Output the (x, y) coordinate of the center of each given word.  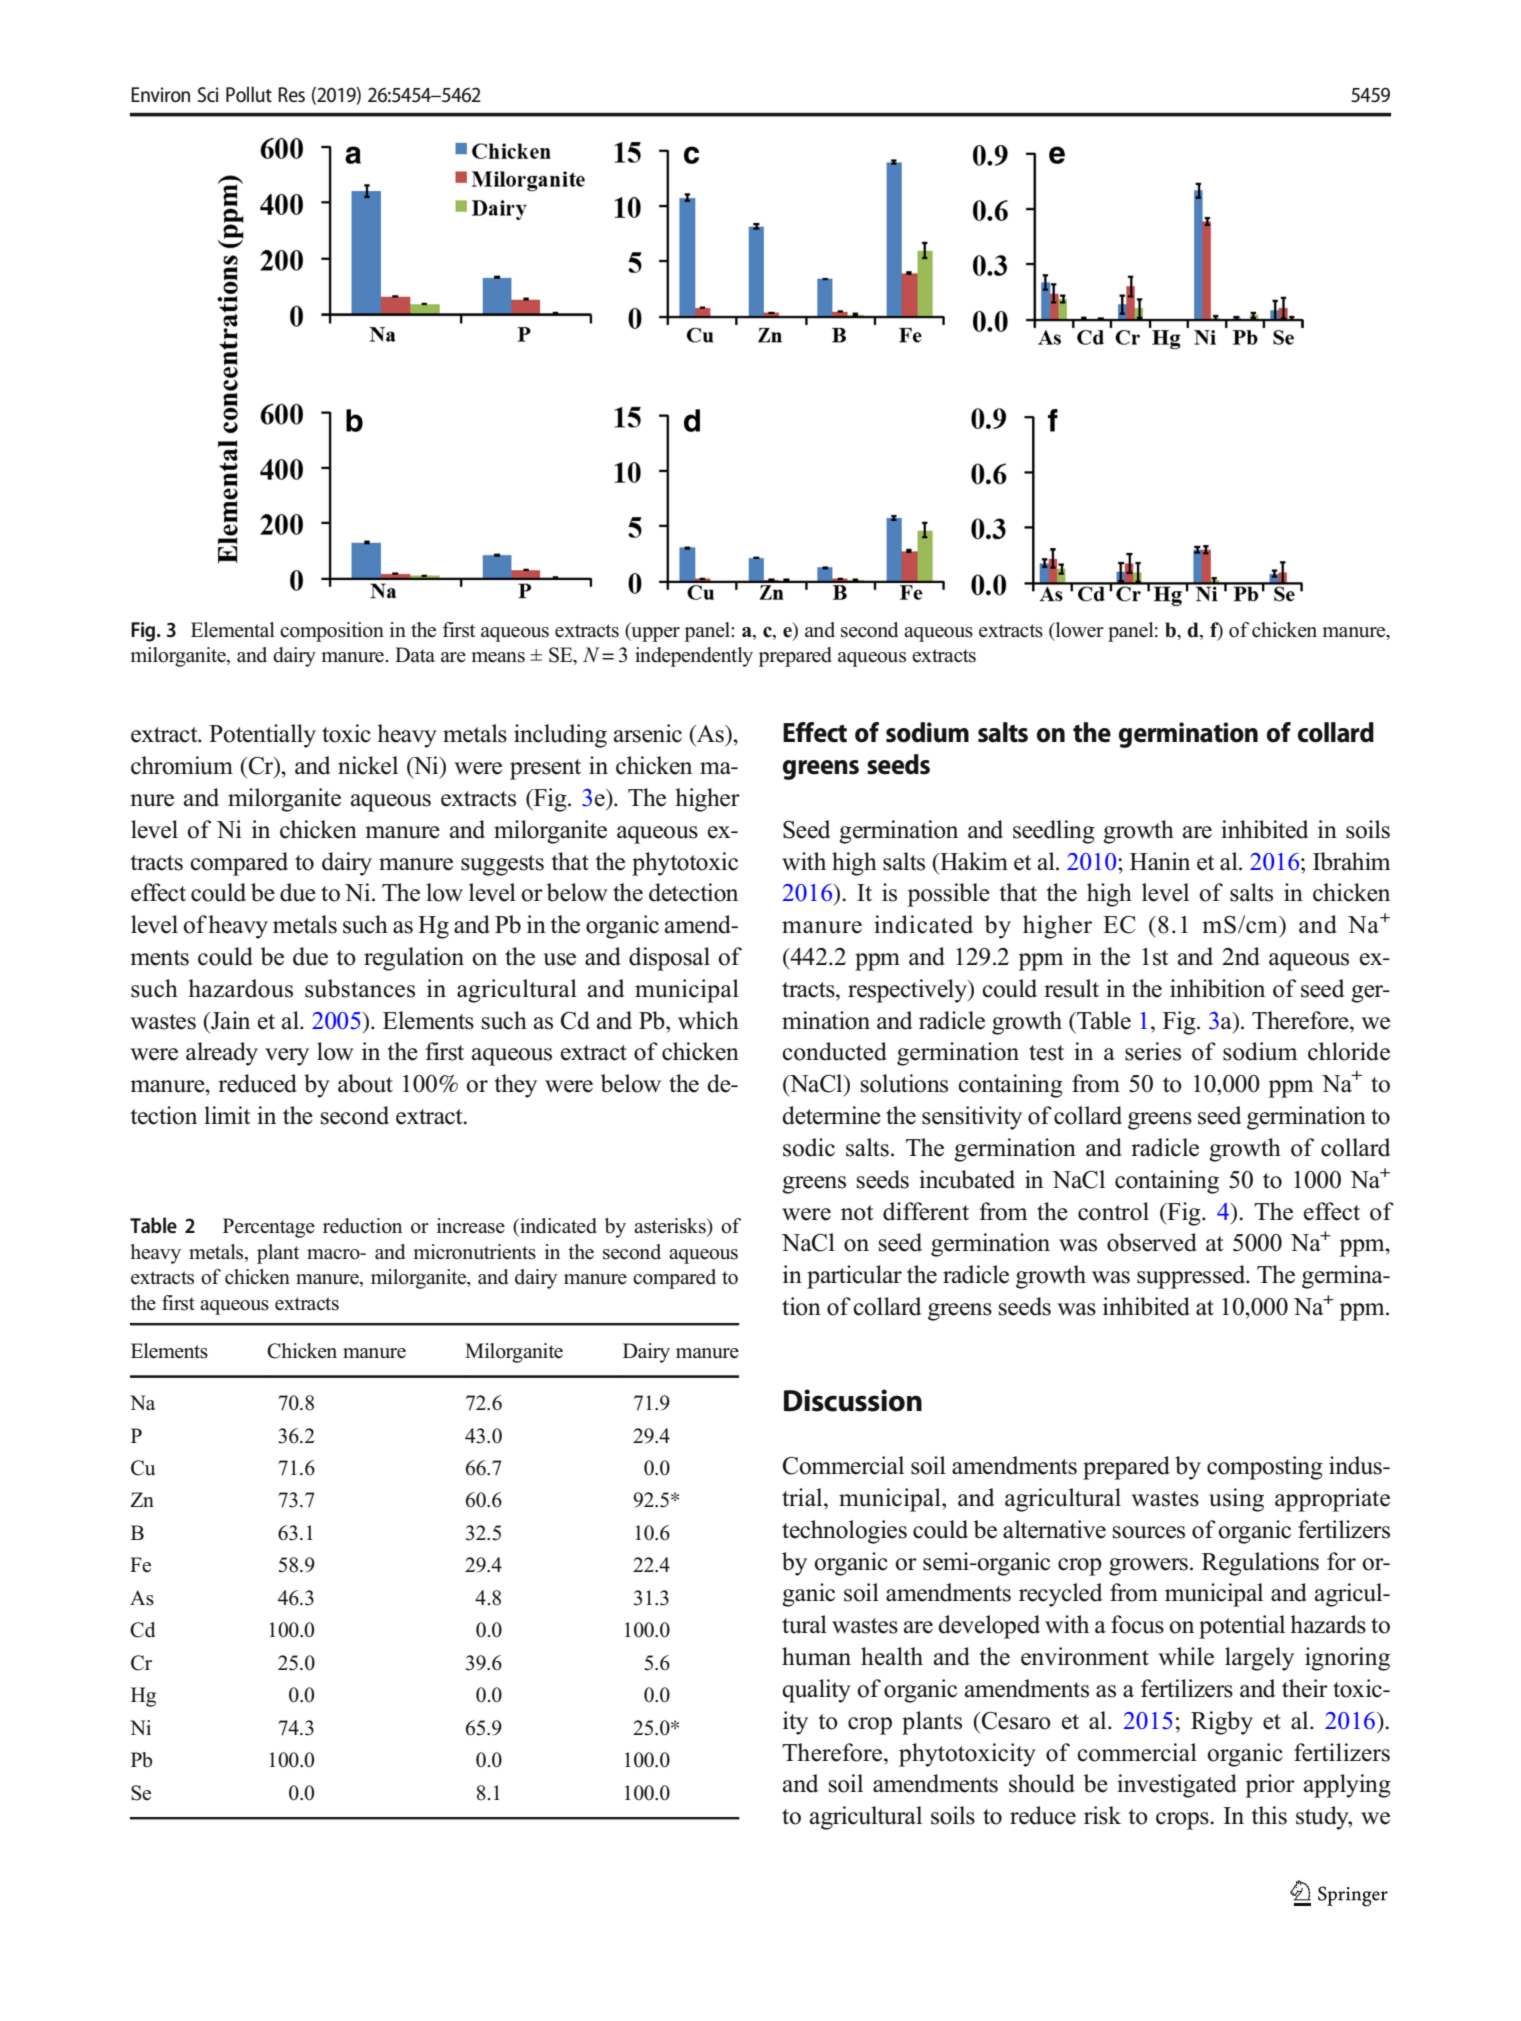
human (816, 1656)
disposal (669, 959)
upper (654, 633)
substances (360, 988)
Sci (208, 95)
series (1153, 1051)
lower (1078, 631)
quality (816, 1691)
